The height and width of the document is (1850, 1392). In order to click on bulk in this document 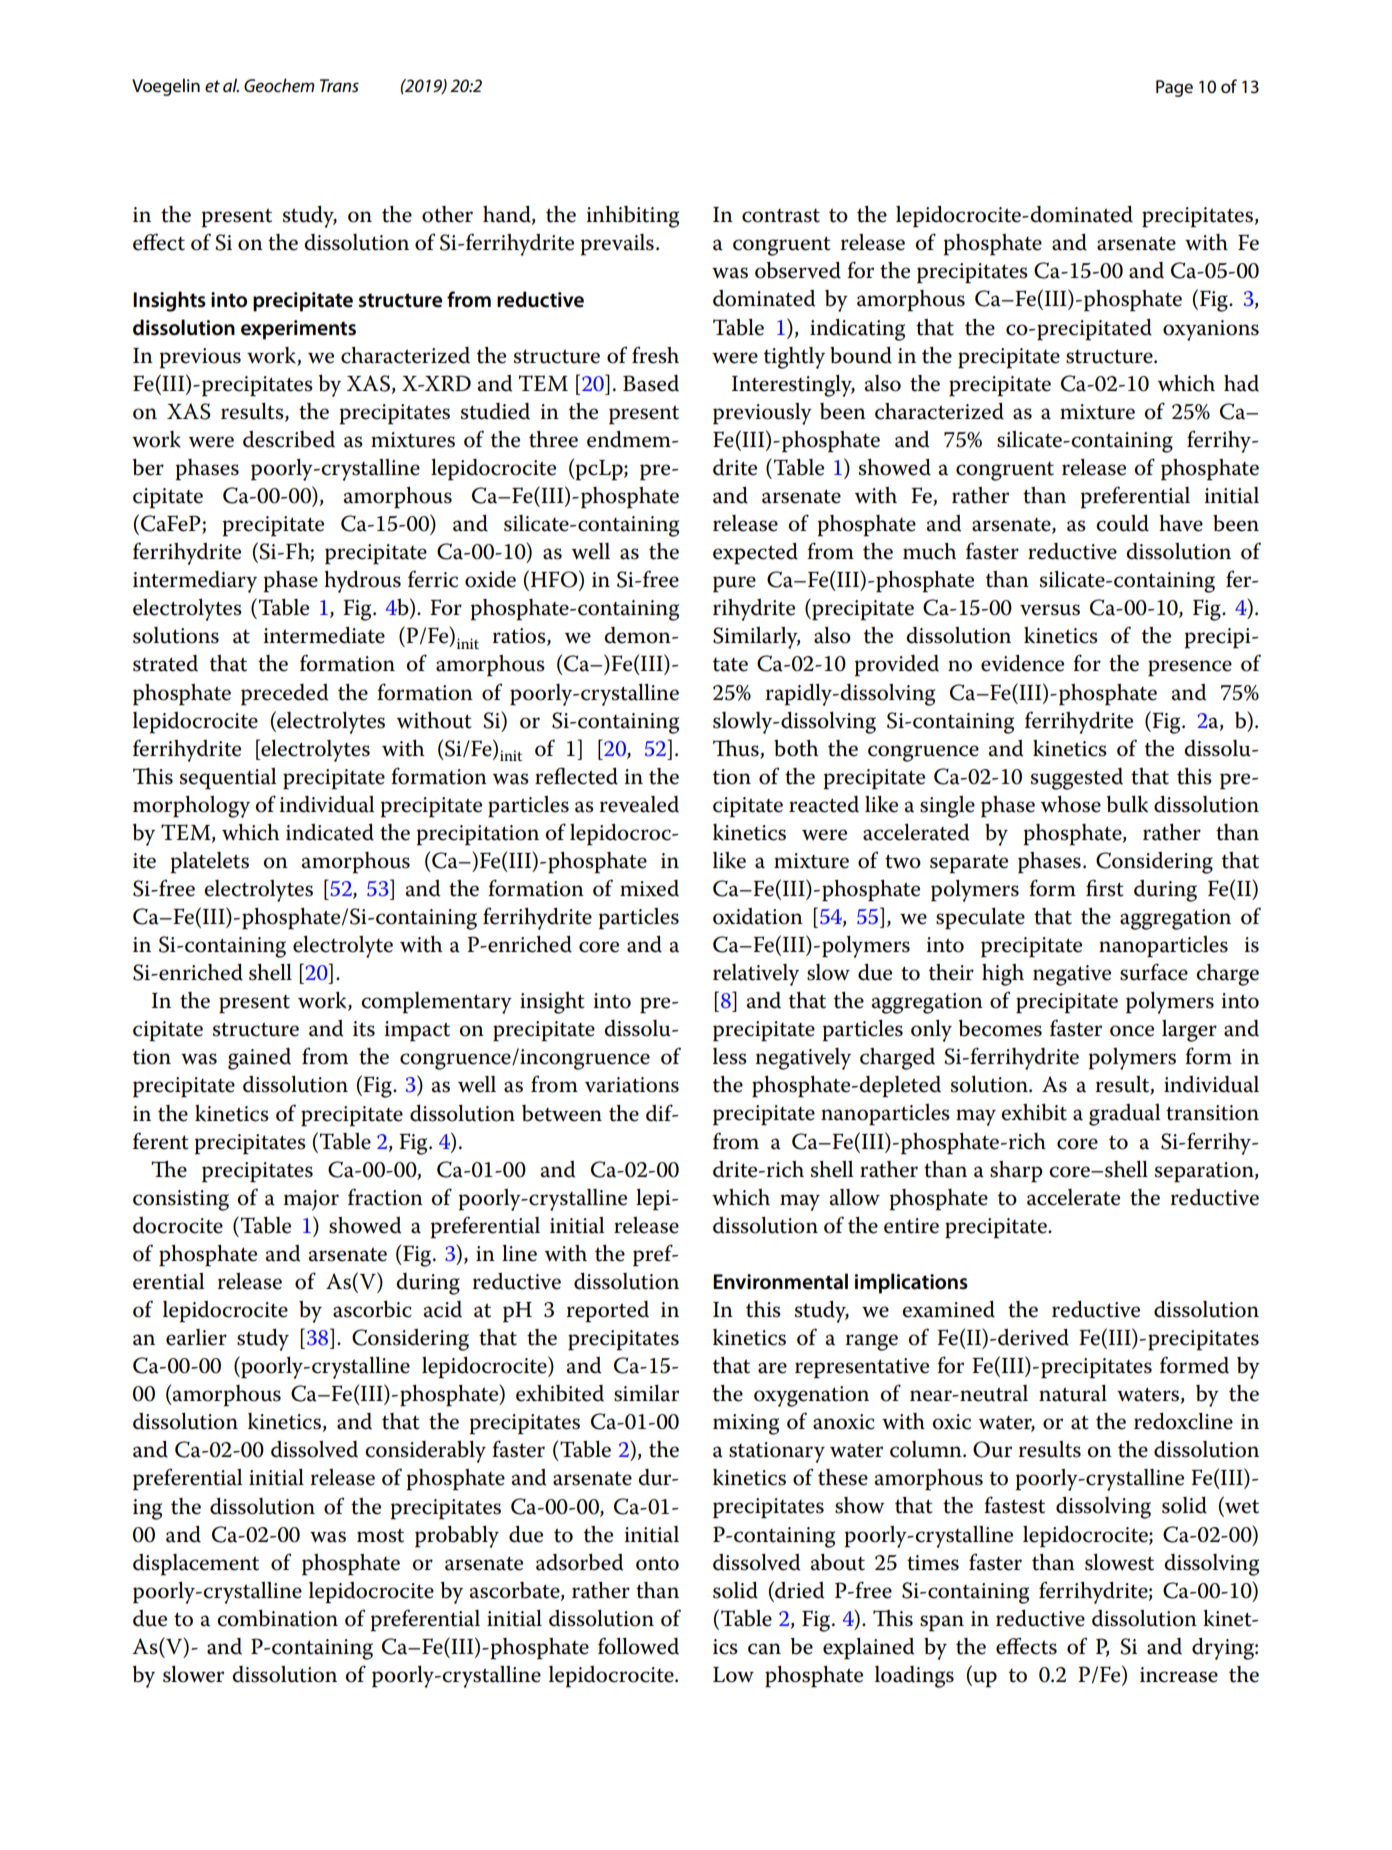, I will do `click(1127, 804)`.
